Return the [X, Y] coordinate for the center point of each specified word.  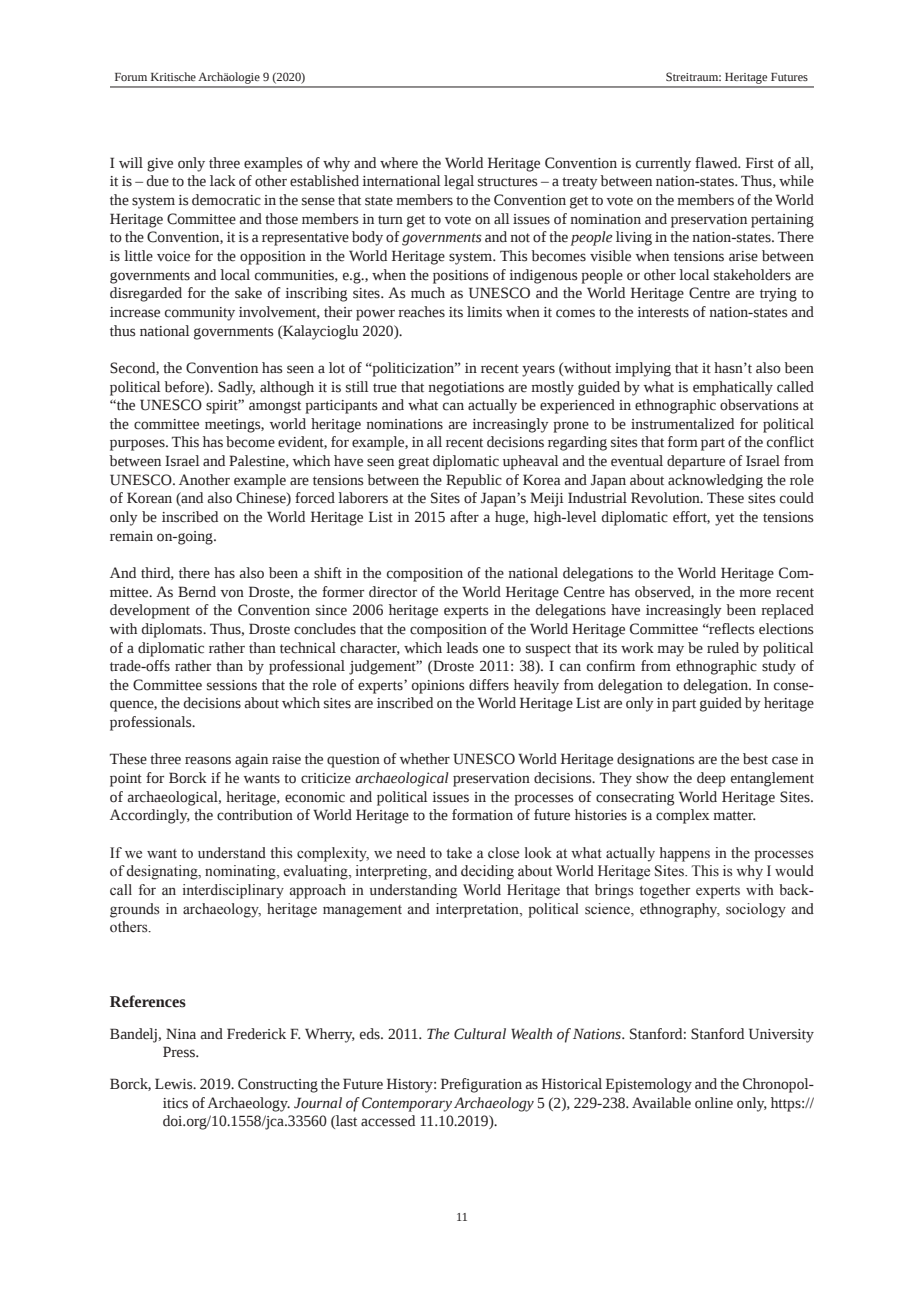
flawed [717, 163]
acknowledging [715, 481]
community [200, 314]
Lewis [175, 1084]
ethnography [680, 910]
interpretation [478, 910]
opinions [438, 687]
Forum [131, 77]
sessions [232, 685]
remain [131, 536]
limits [484, 312]
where [399, 163]
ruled [723, 648]
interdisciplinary [233, 891]
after [464, 517]
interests [663, 312]
